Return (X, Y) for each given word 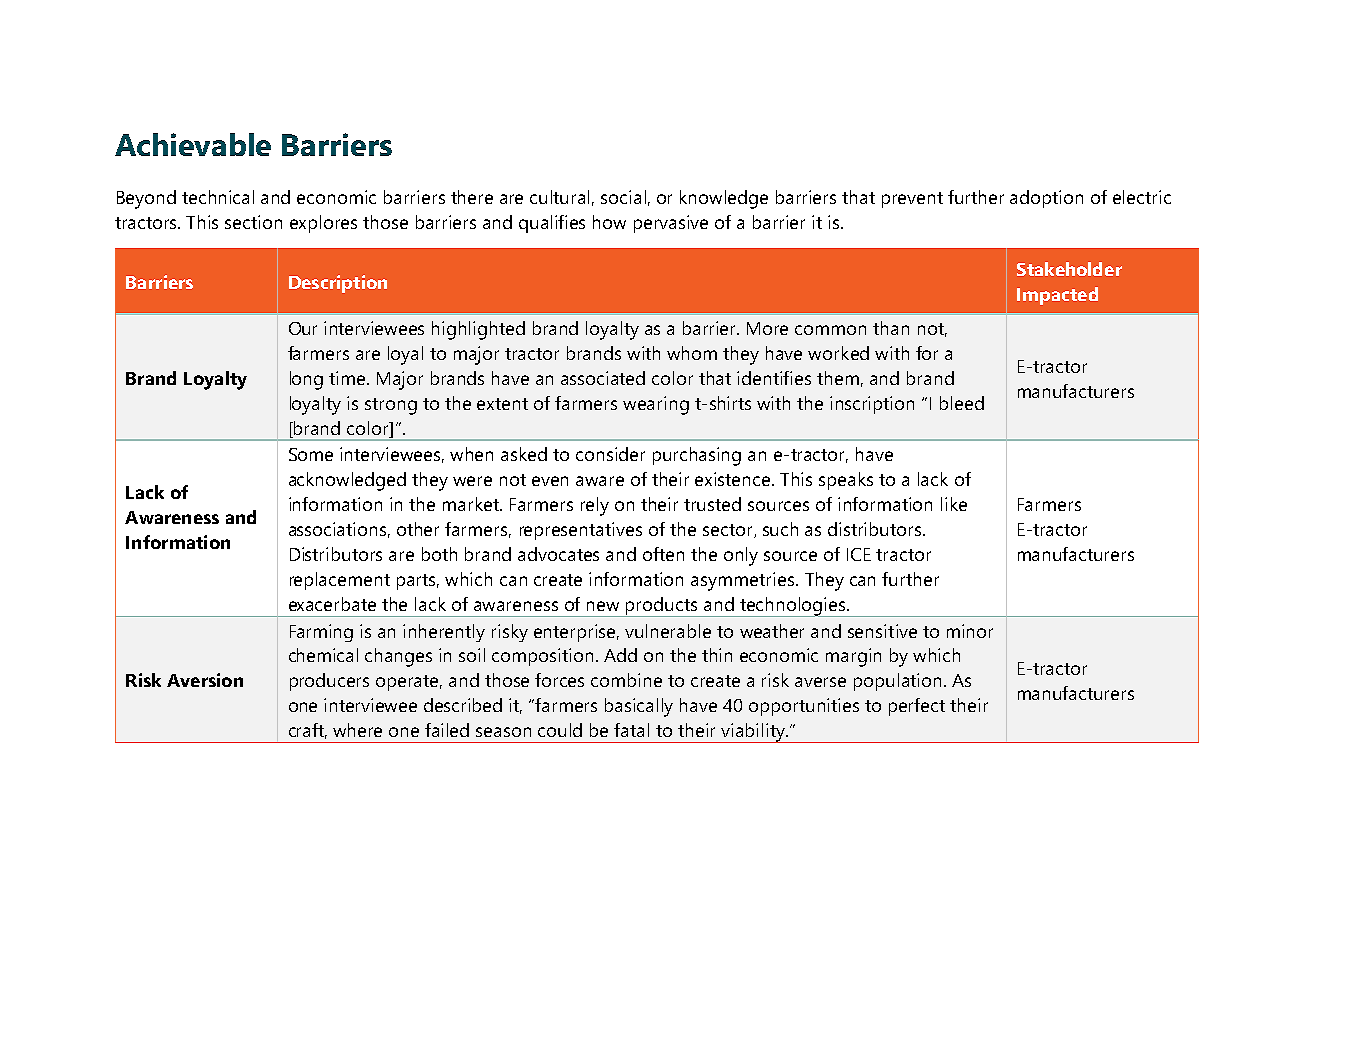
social (623, 197)
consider (610, 454)
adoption (1046, 199)
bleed (962, 403)
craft (308, 731)
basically (639, 707)
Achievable (193, 144)
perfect (917, 707)
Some (311, 454)
